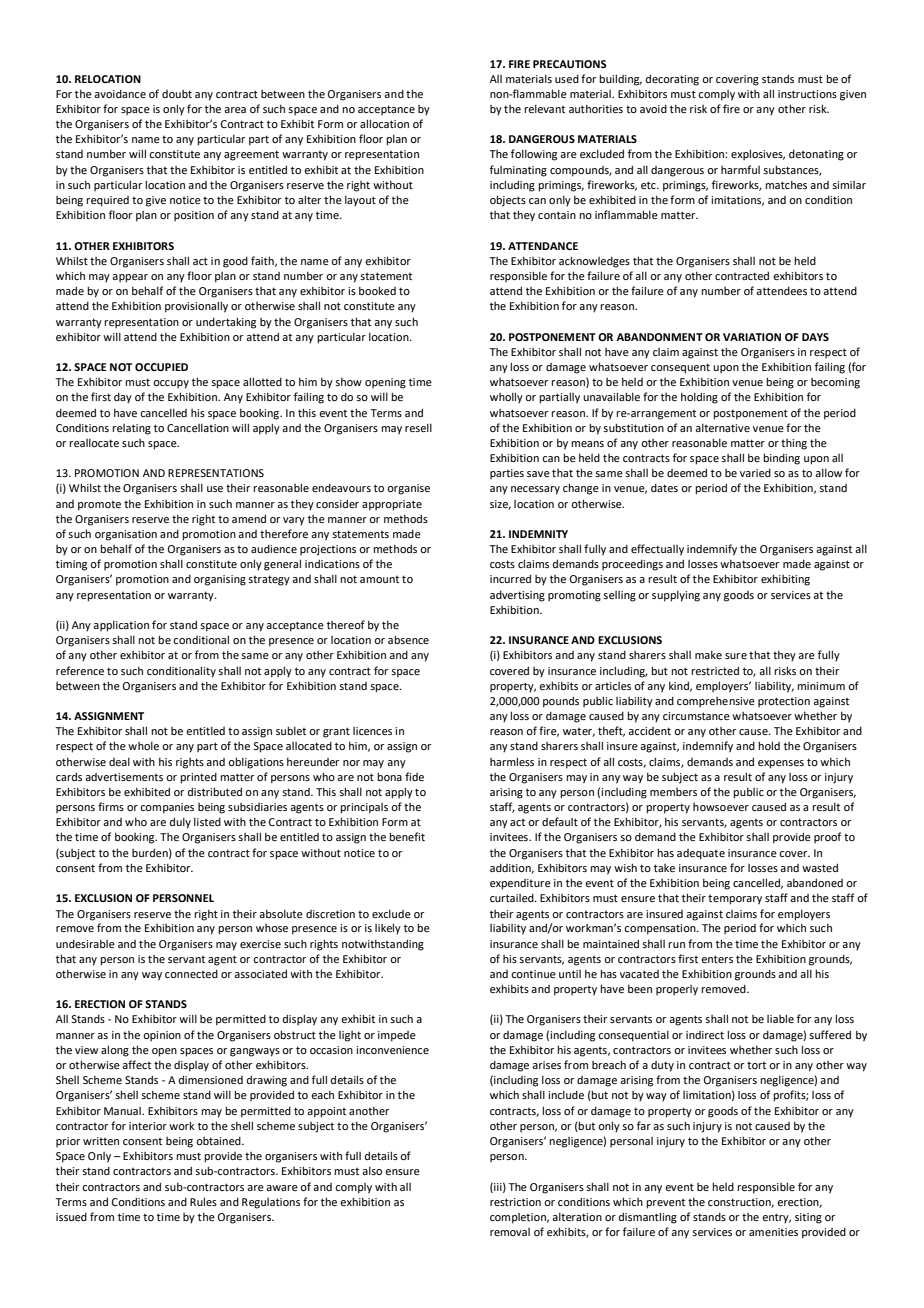  Describe the element at coordinates (203, 1201) in the document. I see `Rules` at that location.
